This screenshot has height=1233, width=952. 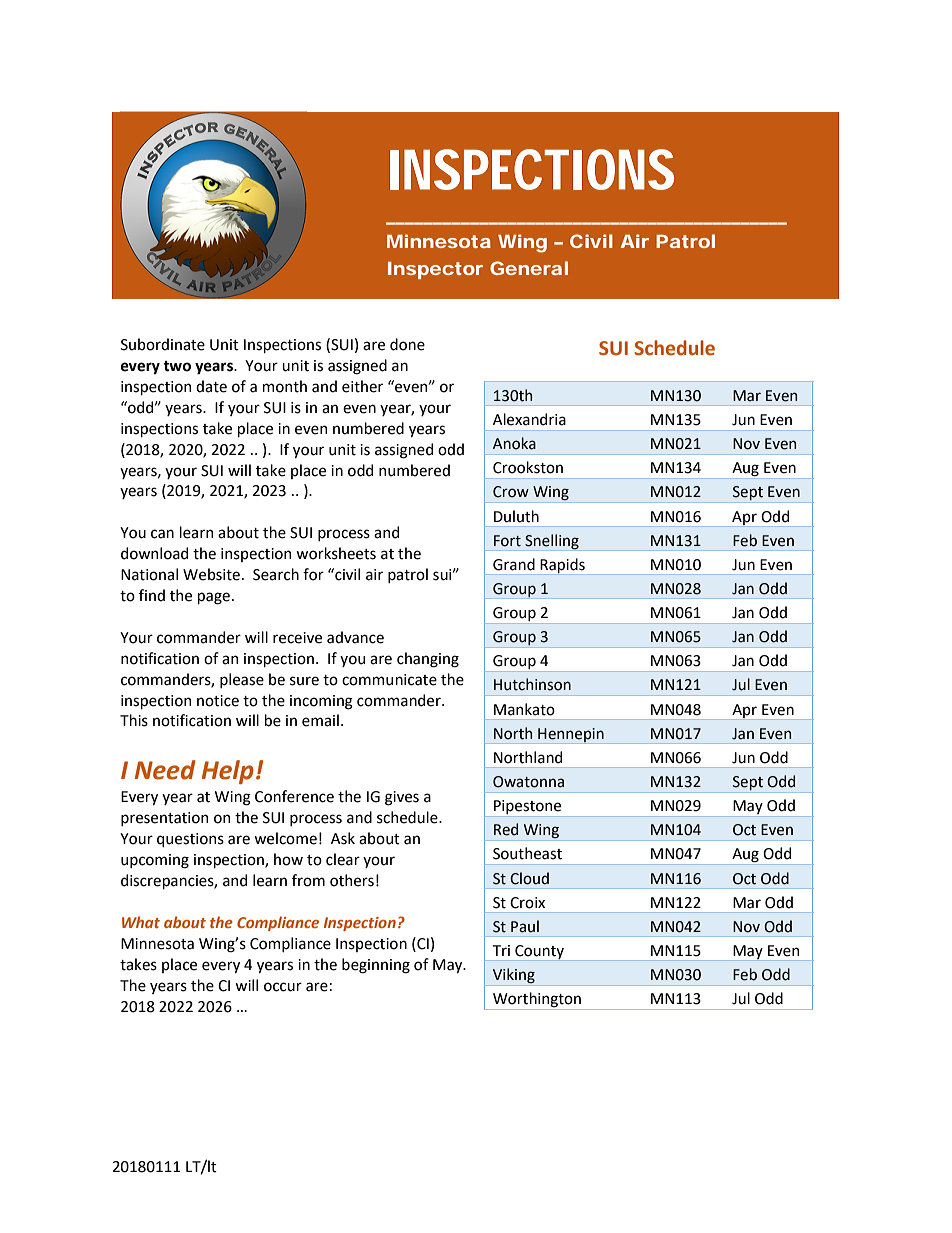 What do you see at coordinates (529, 268) in the screenshot?
I see `General` at bounding box center [529, 268].
